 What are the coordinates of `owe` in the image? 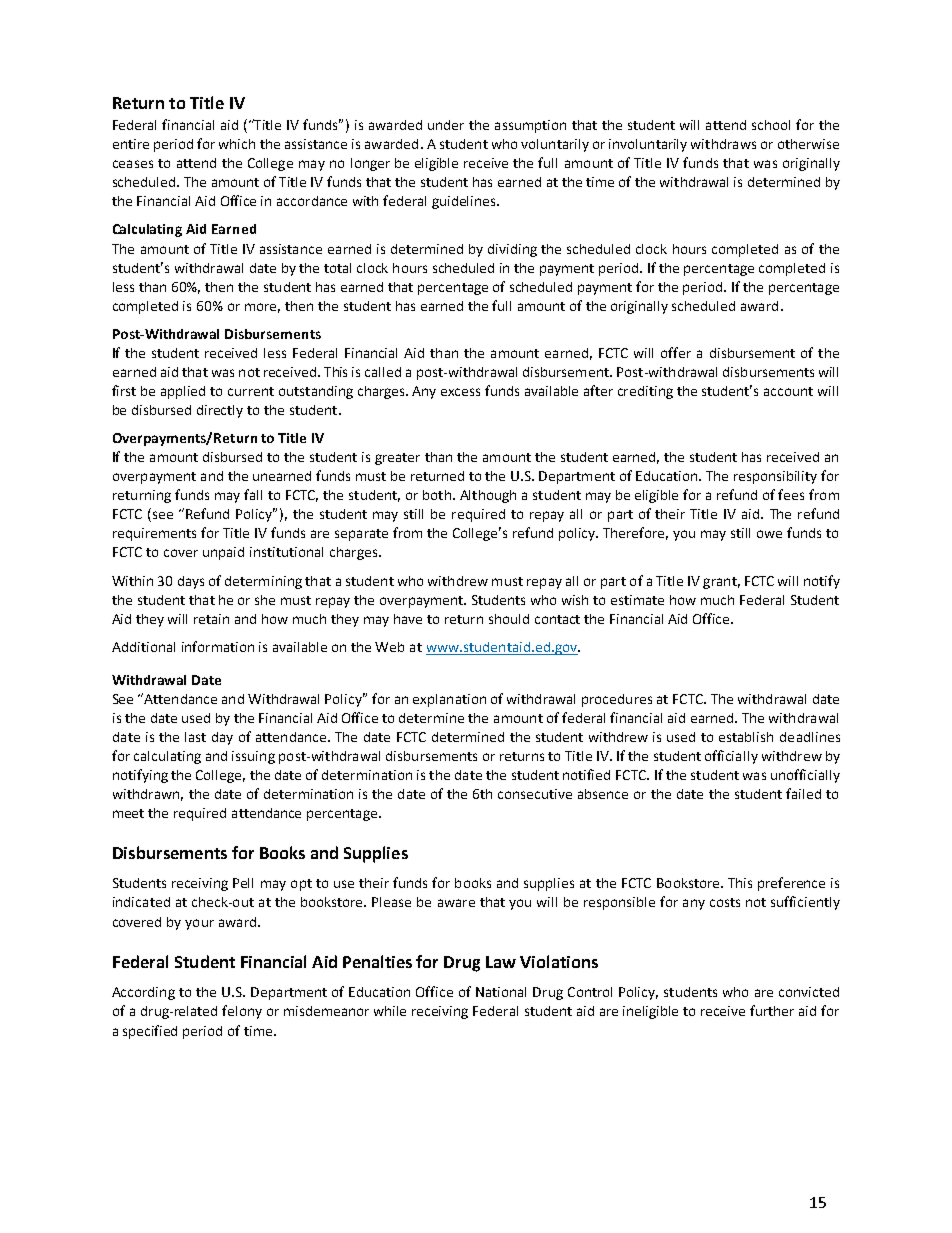 It's located at (769, 534).
